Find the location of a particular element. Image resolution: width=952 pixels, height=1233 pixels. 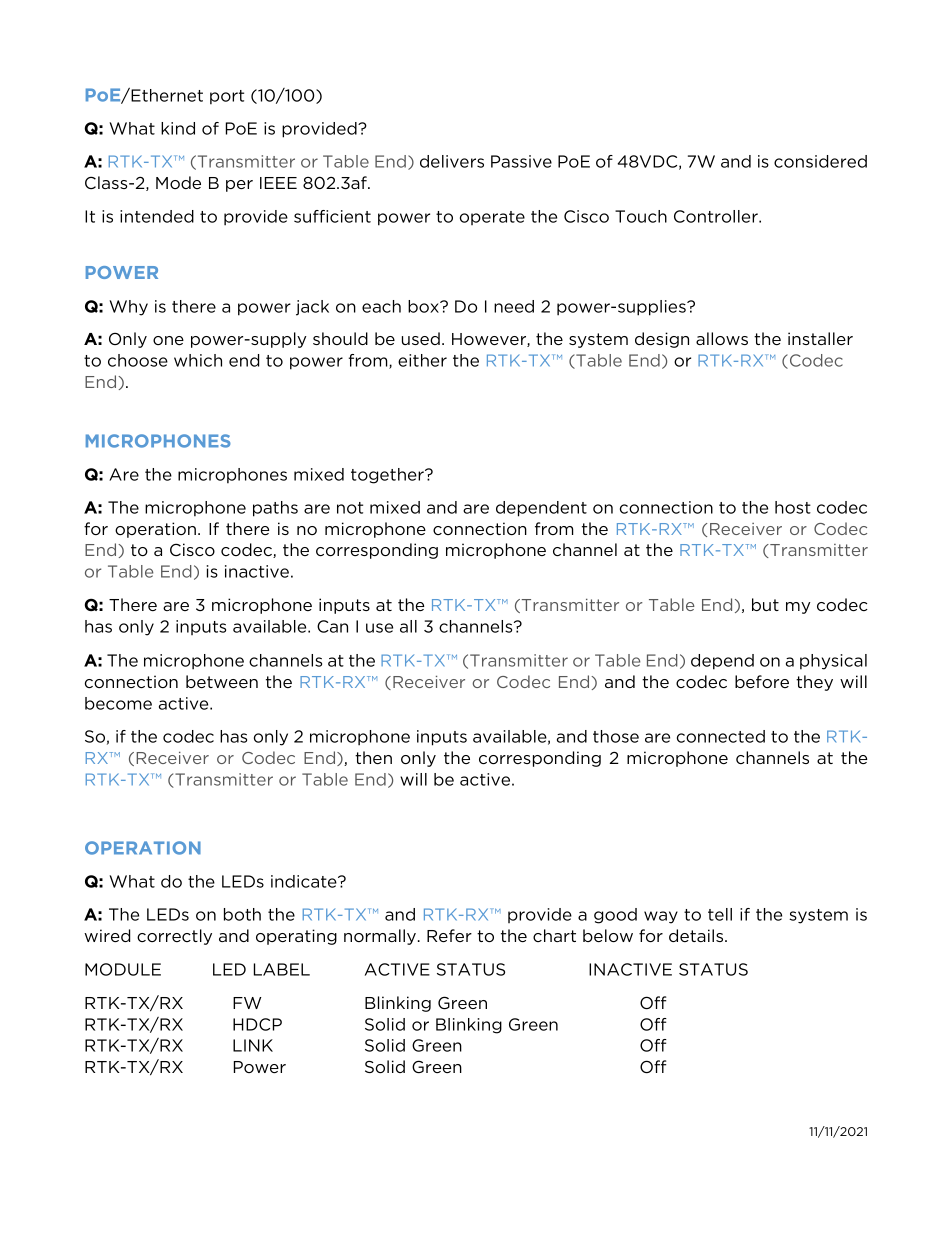

kind is located at coordinates (178, 128).
